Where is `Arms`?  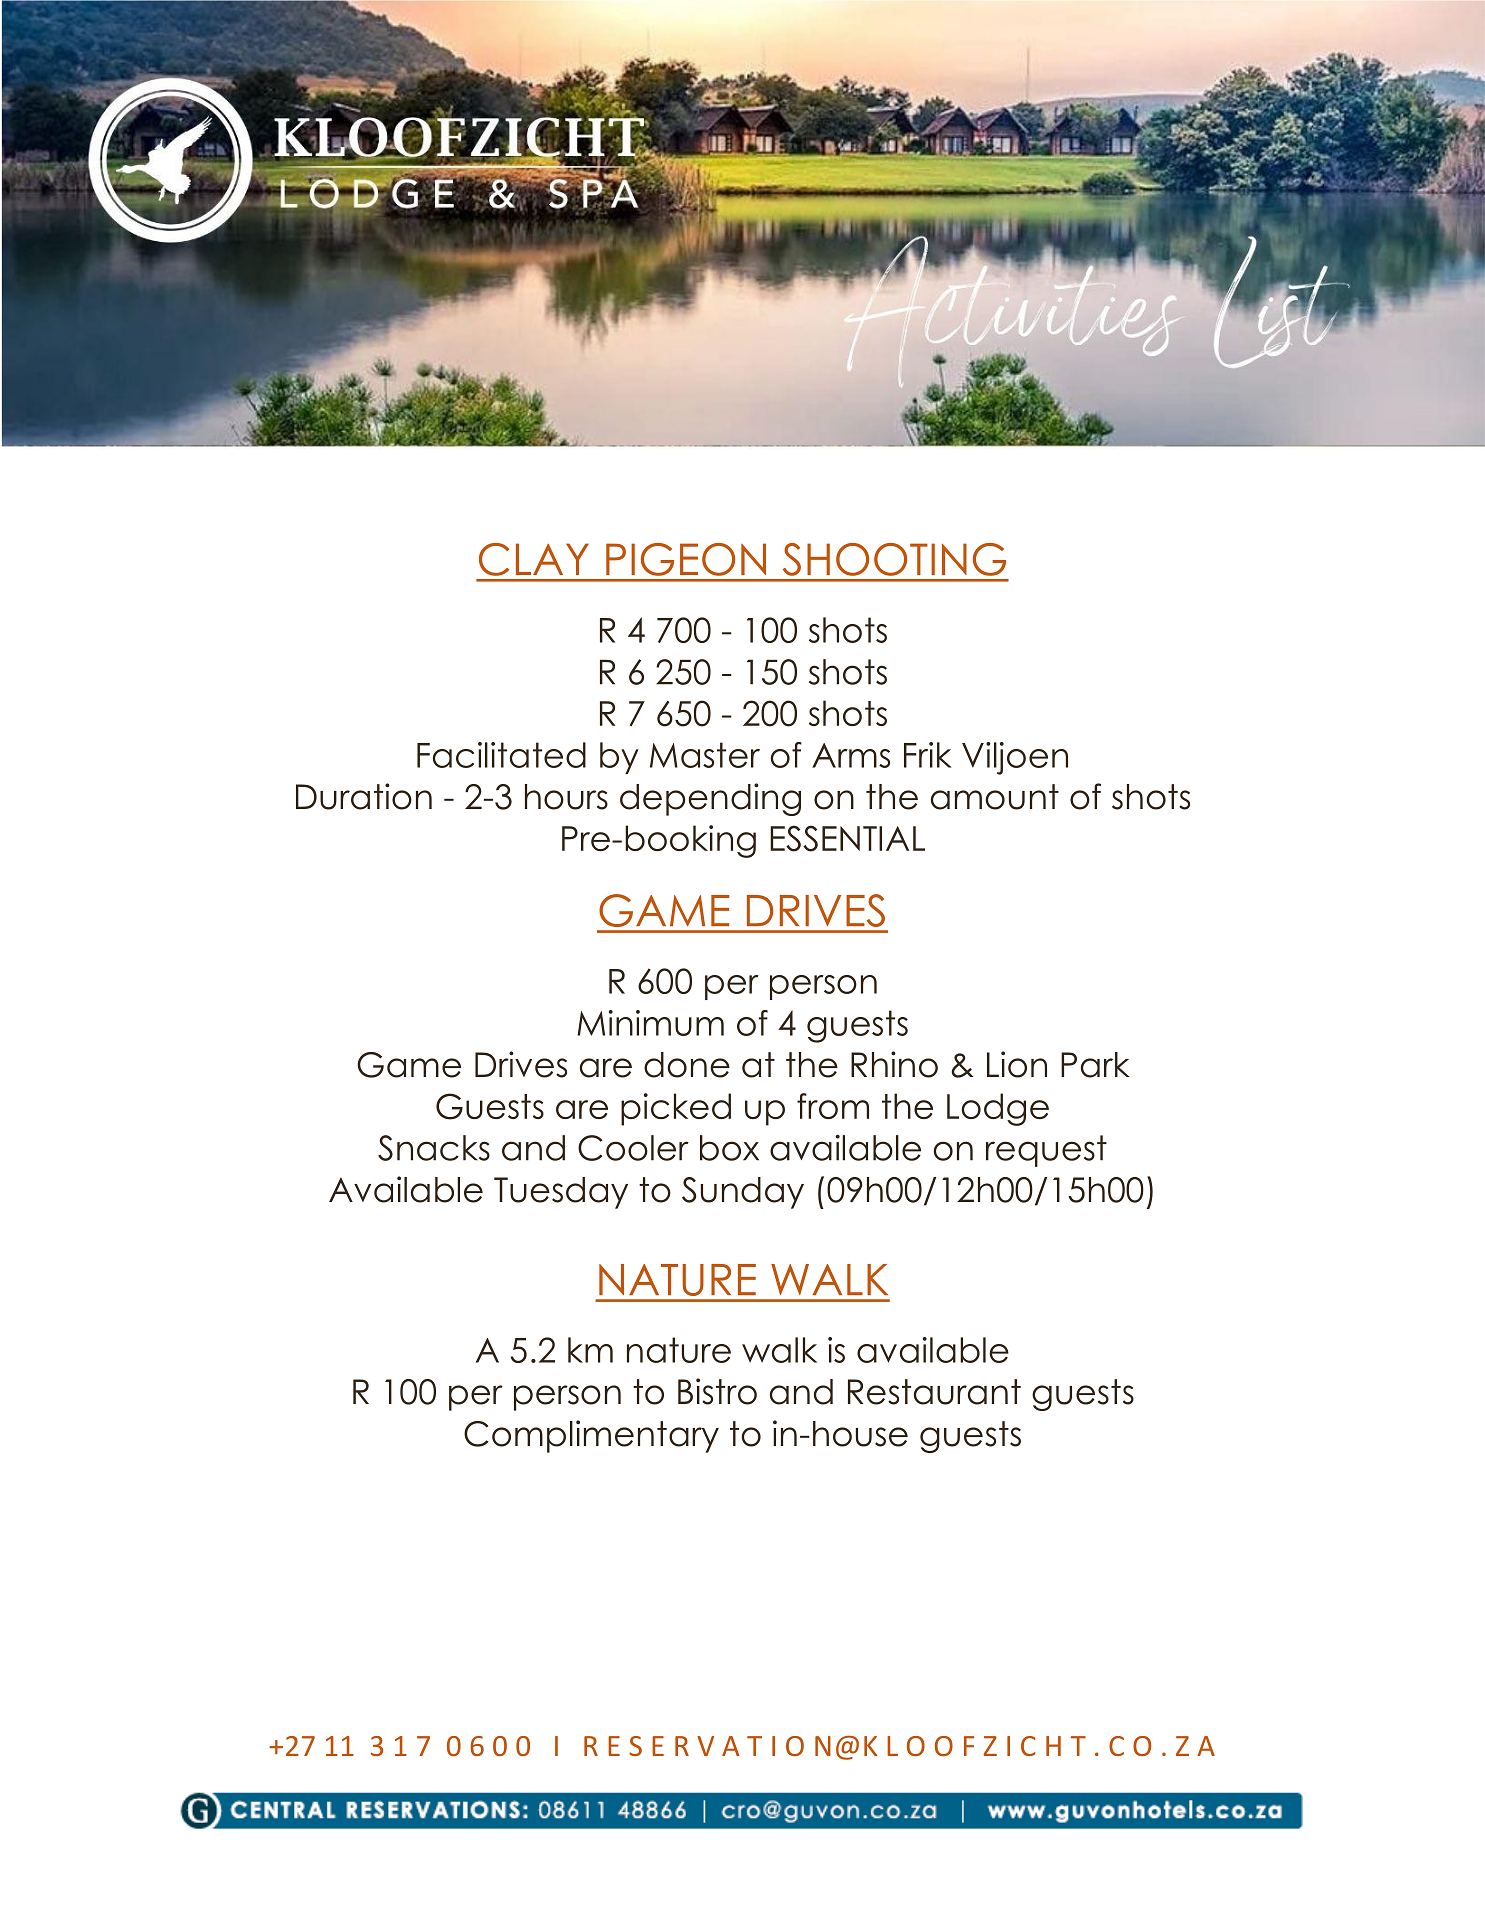
Arms is located at coordinates (851, 755).
